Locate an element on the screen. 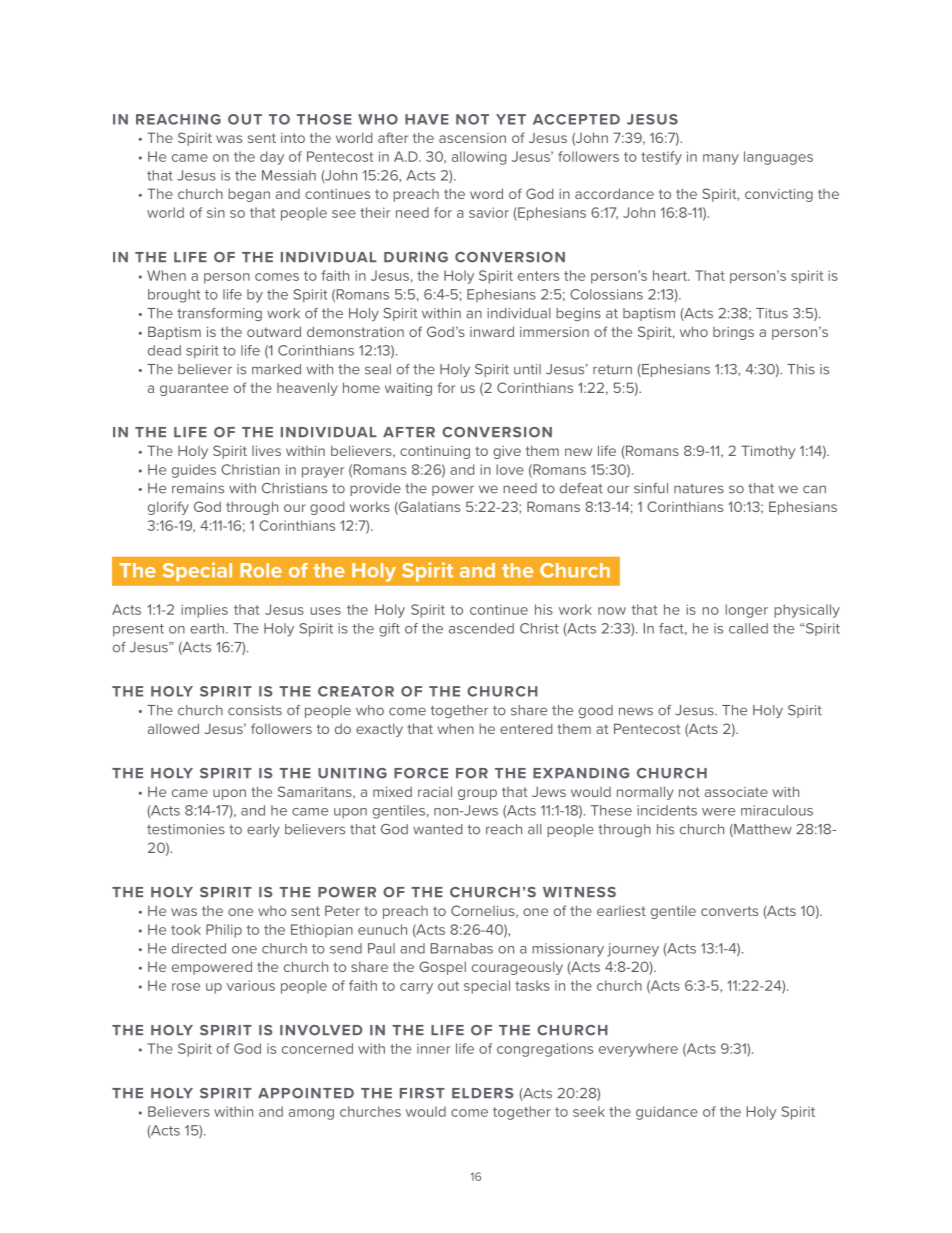 The image size is (952, 1233). day is located at coordinates (272, 158).
